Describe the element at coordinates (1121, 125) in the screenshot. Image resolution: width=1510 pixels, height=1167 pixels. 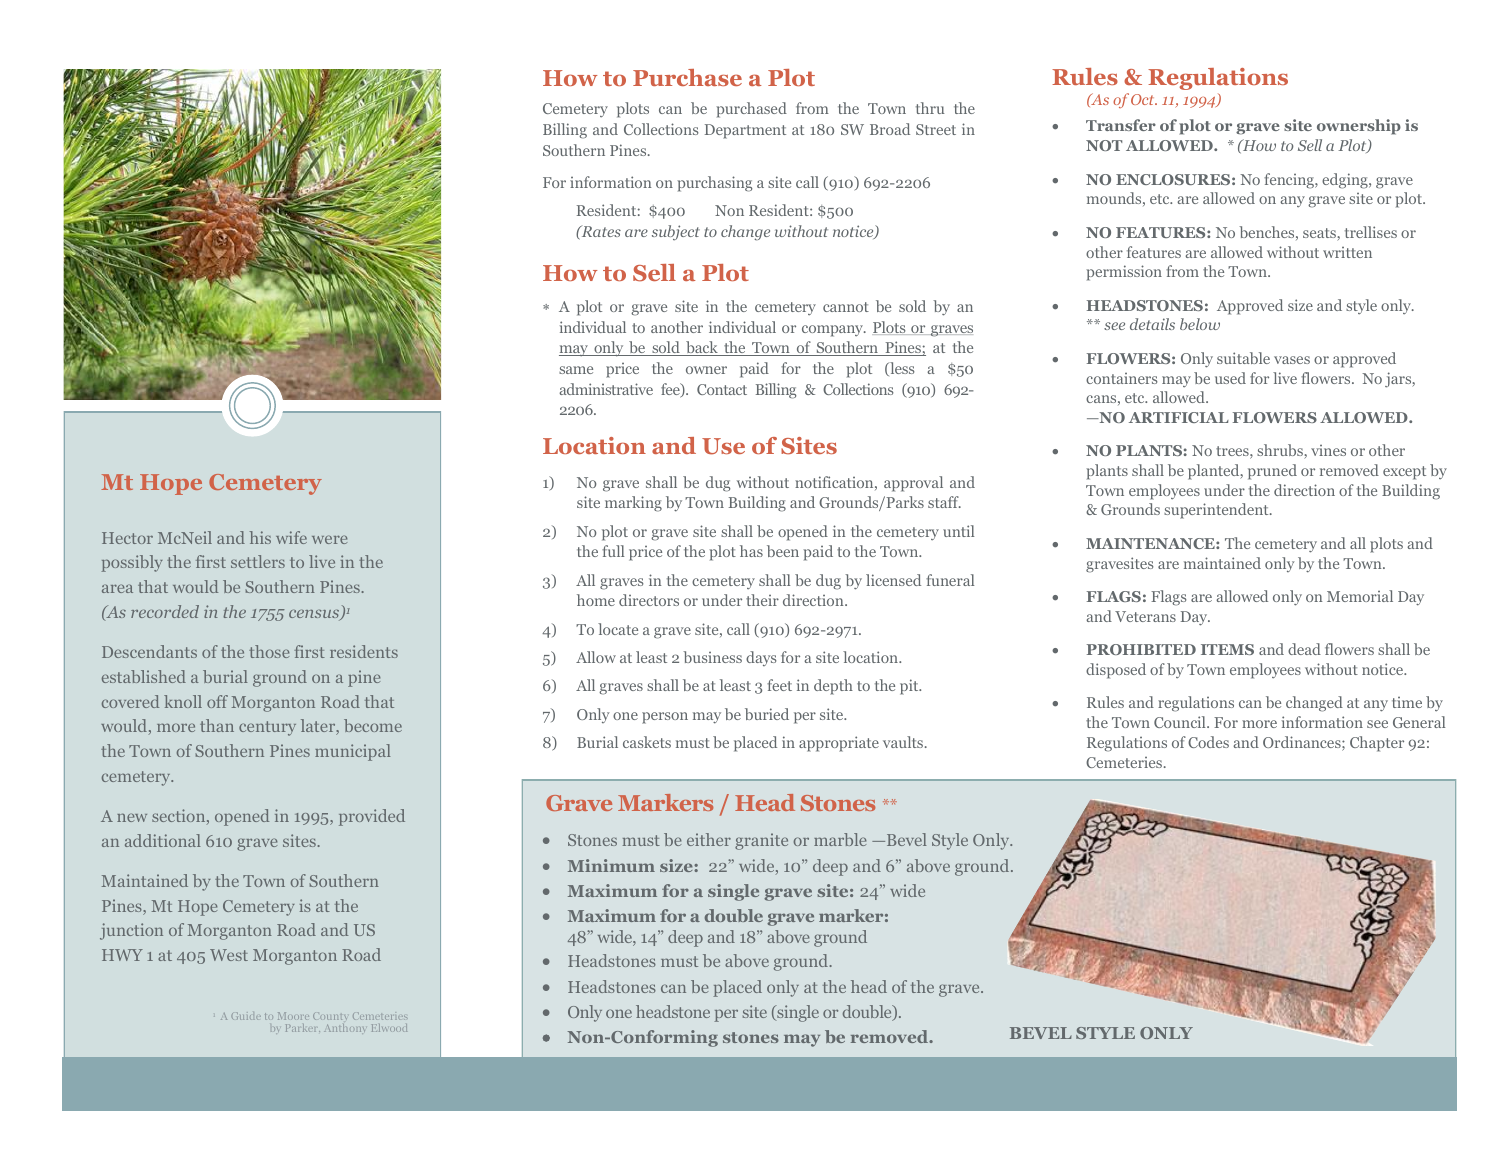
I see `Transfer` at that location.
